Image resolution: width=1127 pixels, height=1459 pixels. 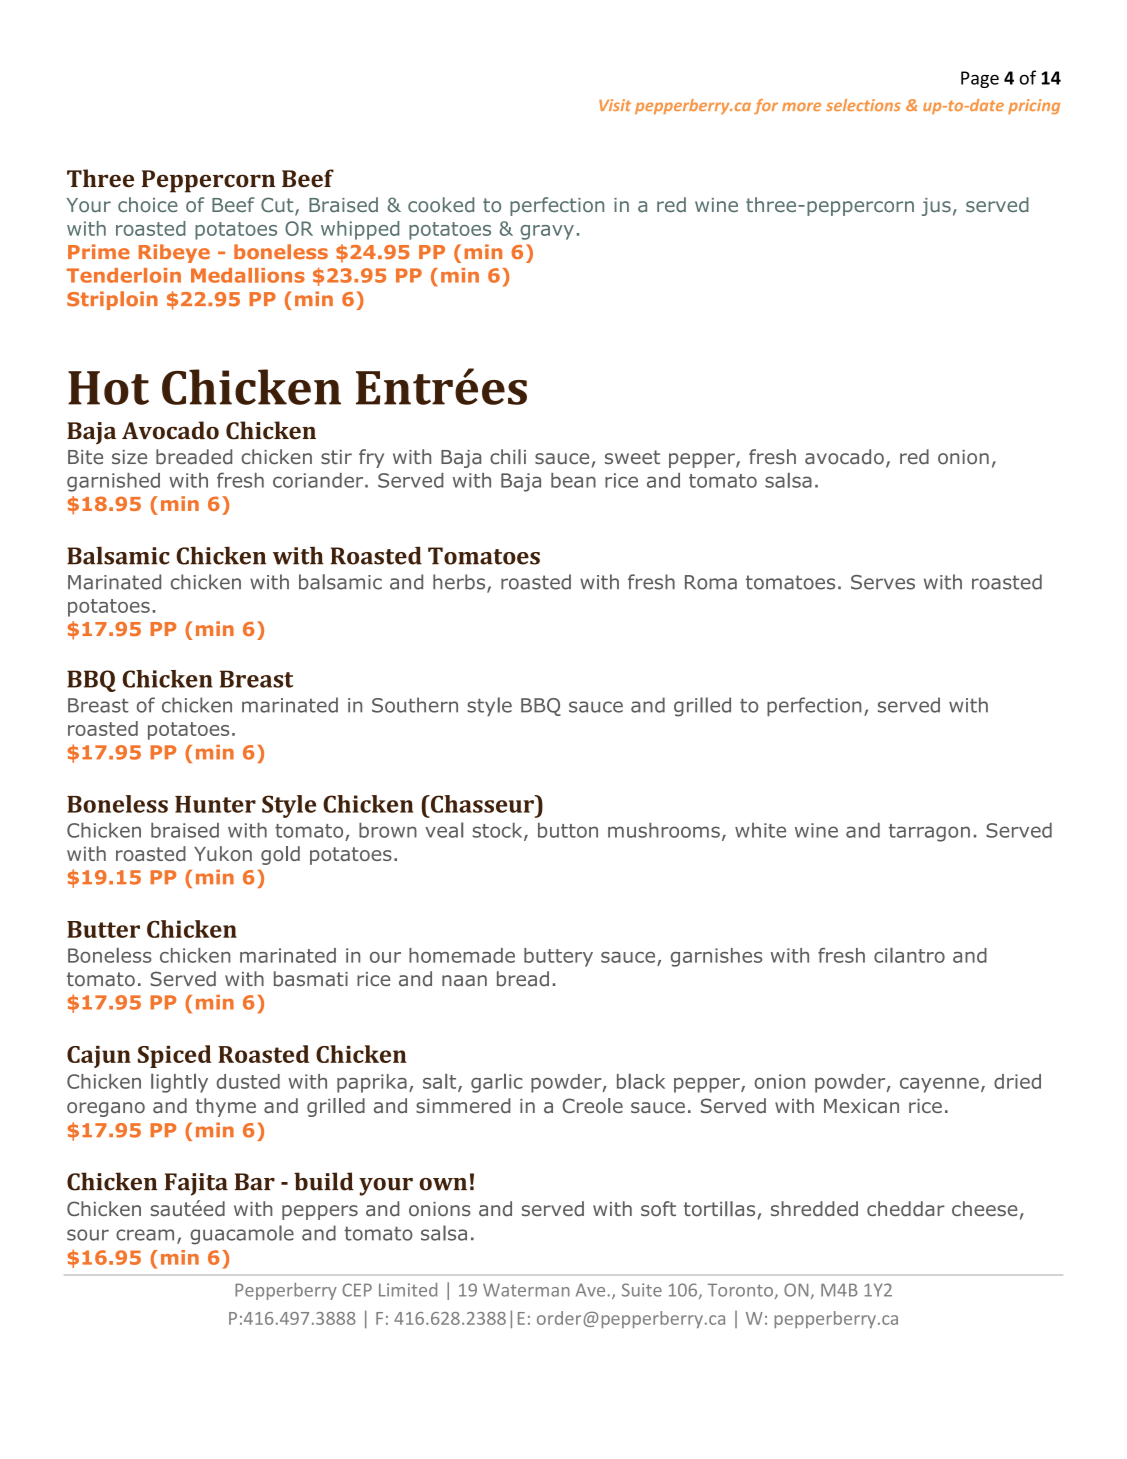 What do you see at coordinates (863, 105) in the page?
I see `selections` at bounding box center [863, 105].
